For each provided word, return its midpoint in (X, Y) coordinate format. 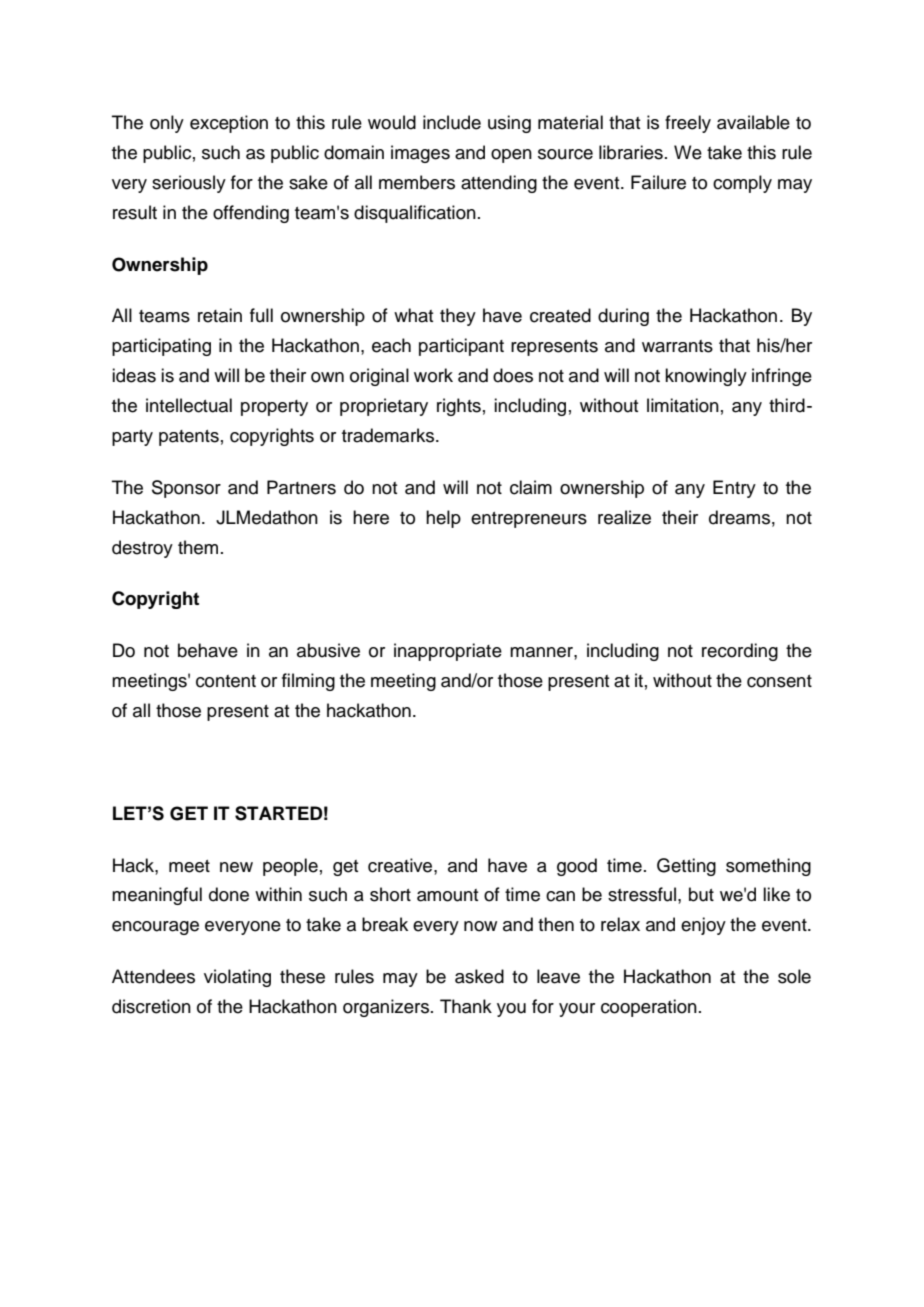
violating (237, 978)
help (443, 519)
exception (229, 124)
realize (624, 517)
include (452, 122)
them (198, 547)
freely (688, 124)
